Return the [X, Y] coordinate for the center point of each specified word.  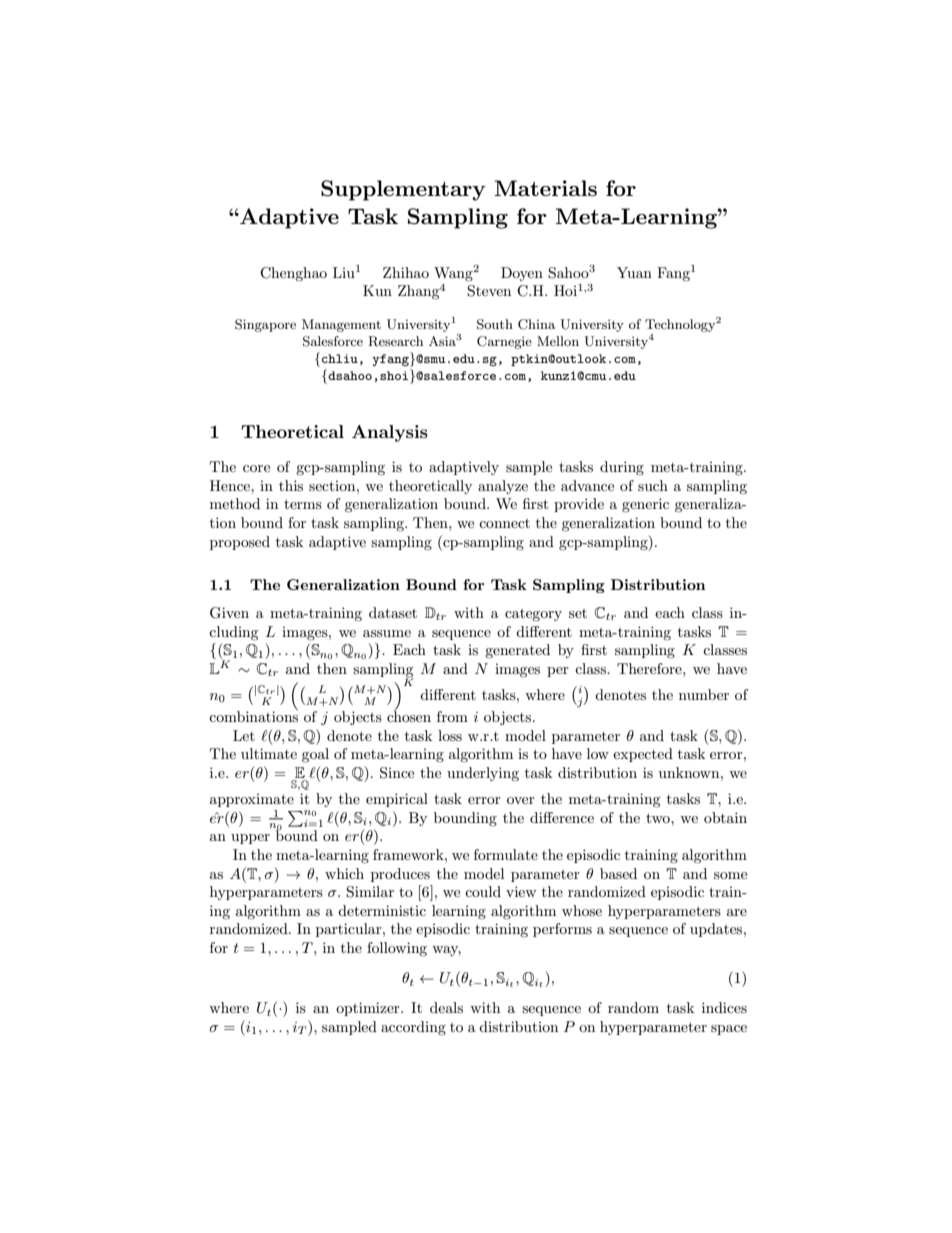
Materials [546, 188]
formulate [506, 854]
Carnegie [504, 342]
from [452, 716]
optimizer [369, 1009]
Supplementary [403, 190]
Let [244, 735]
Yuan [634, 272]
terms [303, 504]
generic [645, 505]
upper [250, 839]
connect [504, 523]
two [659, 818]
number [704, 694]
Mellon [558, 341]
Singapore [265, 325]
